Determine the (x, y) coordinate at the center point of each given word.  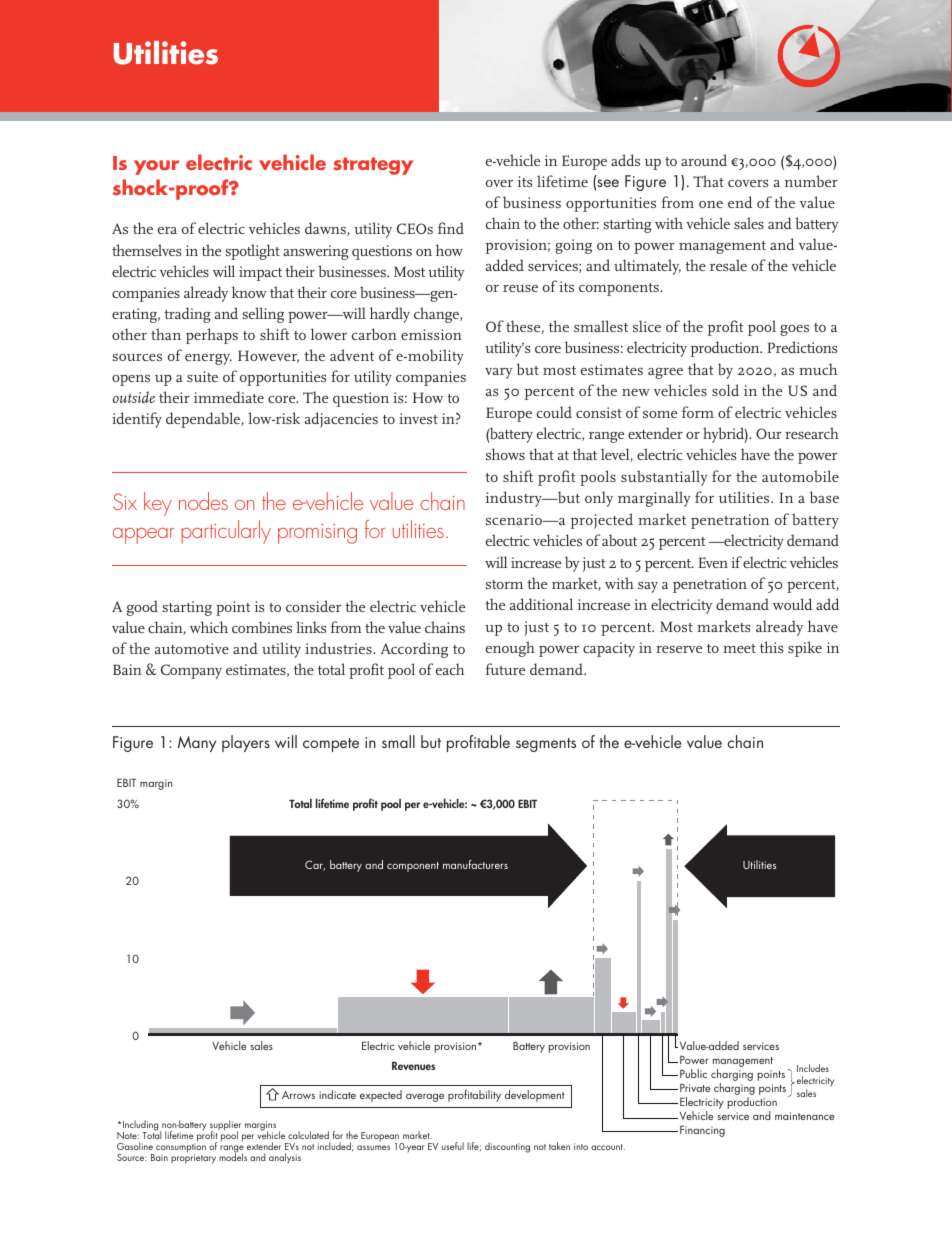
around (704, 160)
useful (453, 1146)
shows (505, 454)
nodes (203, 501)
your (156, 167)
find (451, 228)
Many (197, 744)
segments (546, 745)
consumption (181, 1148)
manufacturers (475, 864)
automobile (800, 476)
